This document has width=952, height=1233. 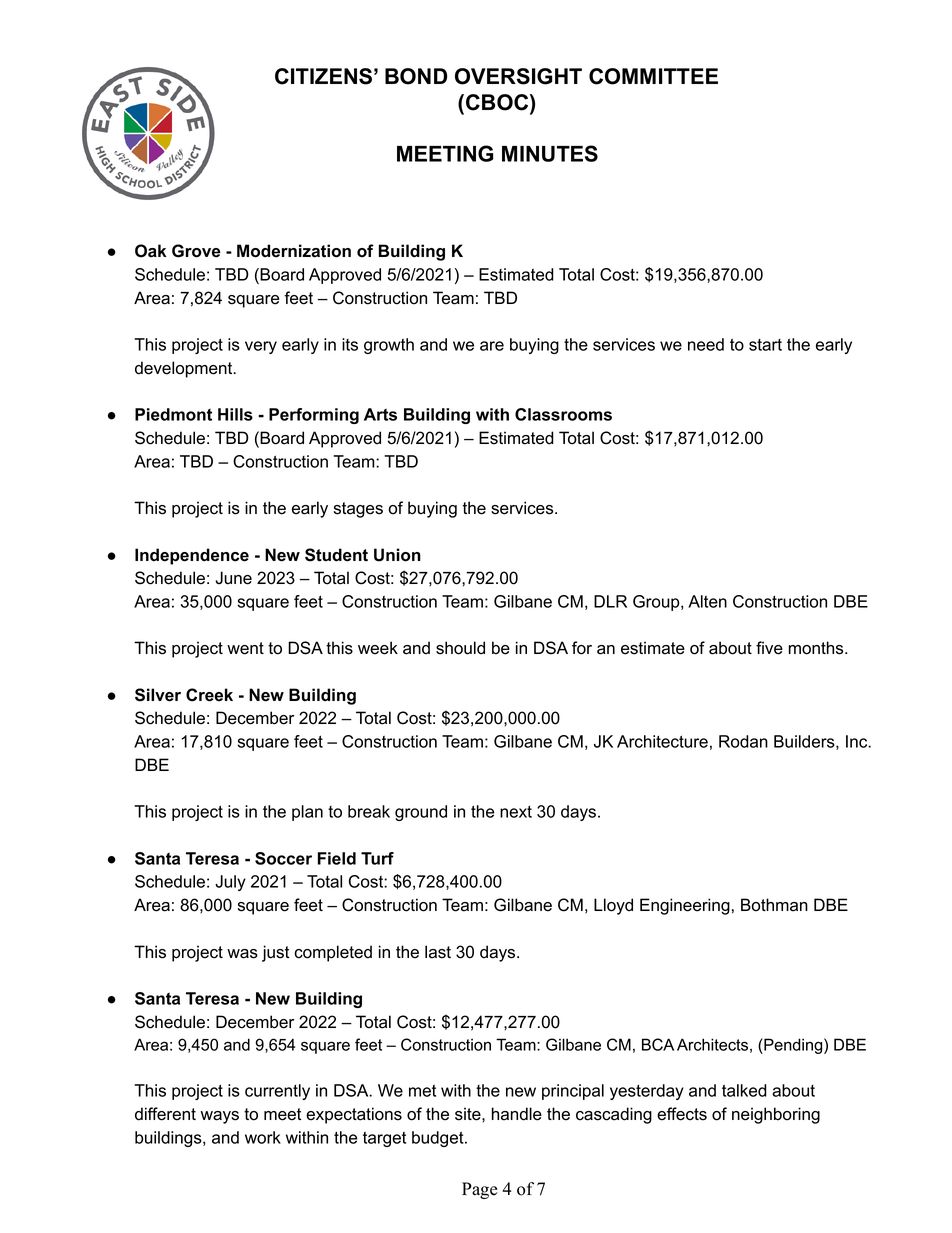 What do you see at coordinates (804, 741) in the document?
I see `Builders` at bounding box center [804, 741].
